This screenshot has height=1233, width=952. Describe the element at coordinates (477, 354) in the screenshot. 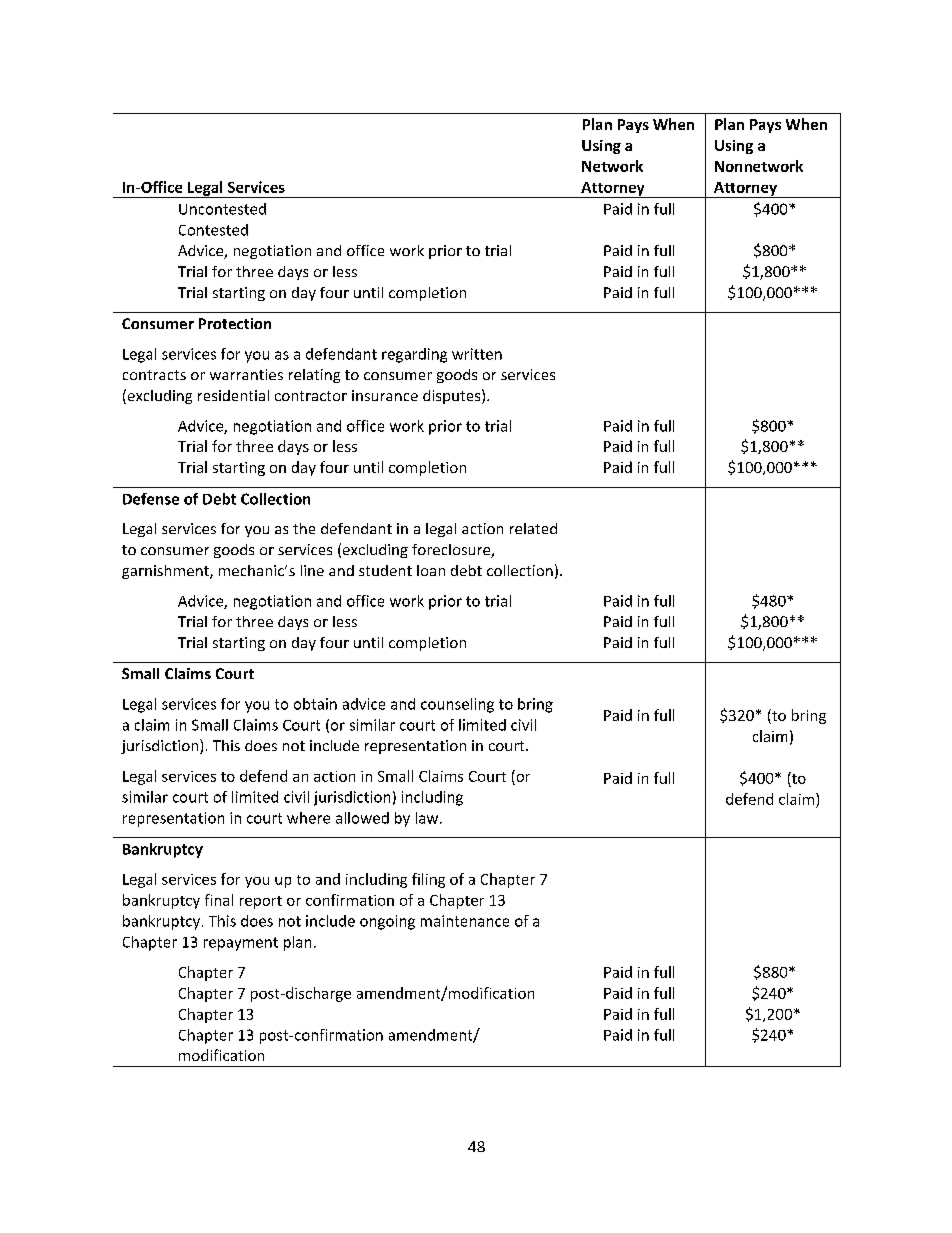

I see `written` at that location.
